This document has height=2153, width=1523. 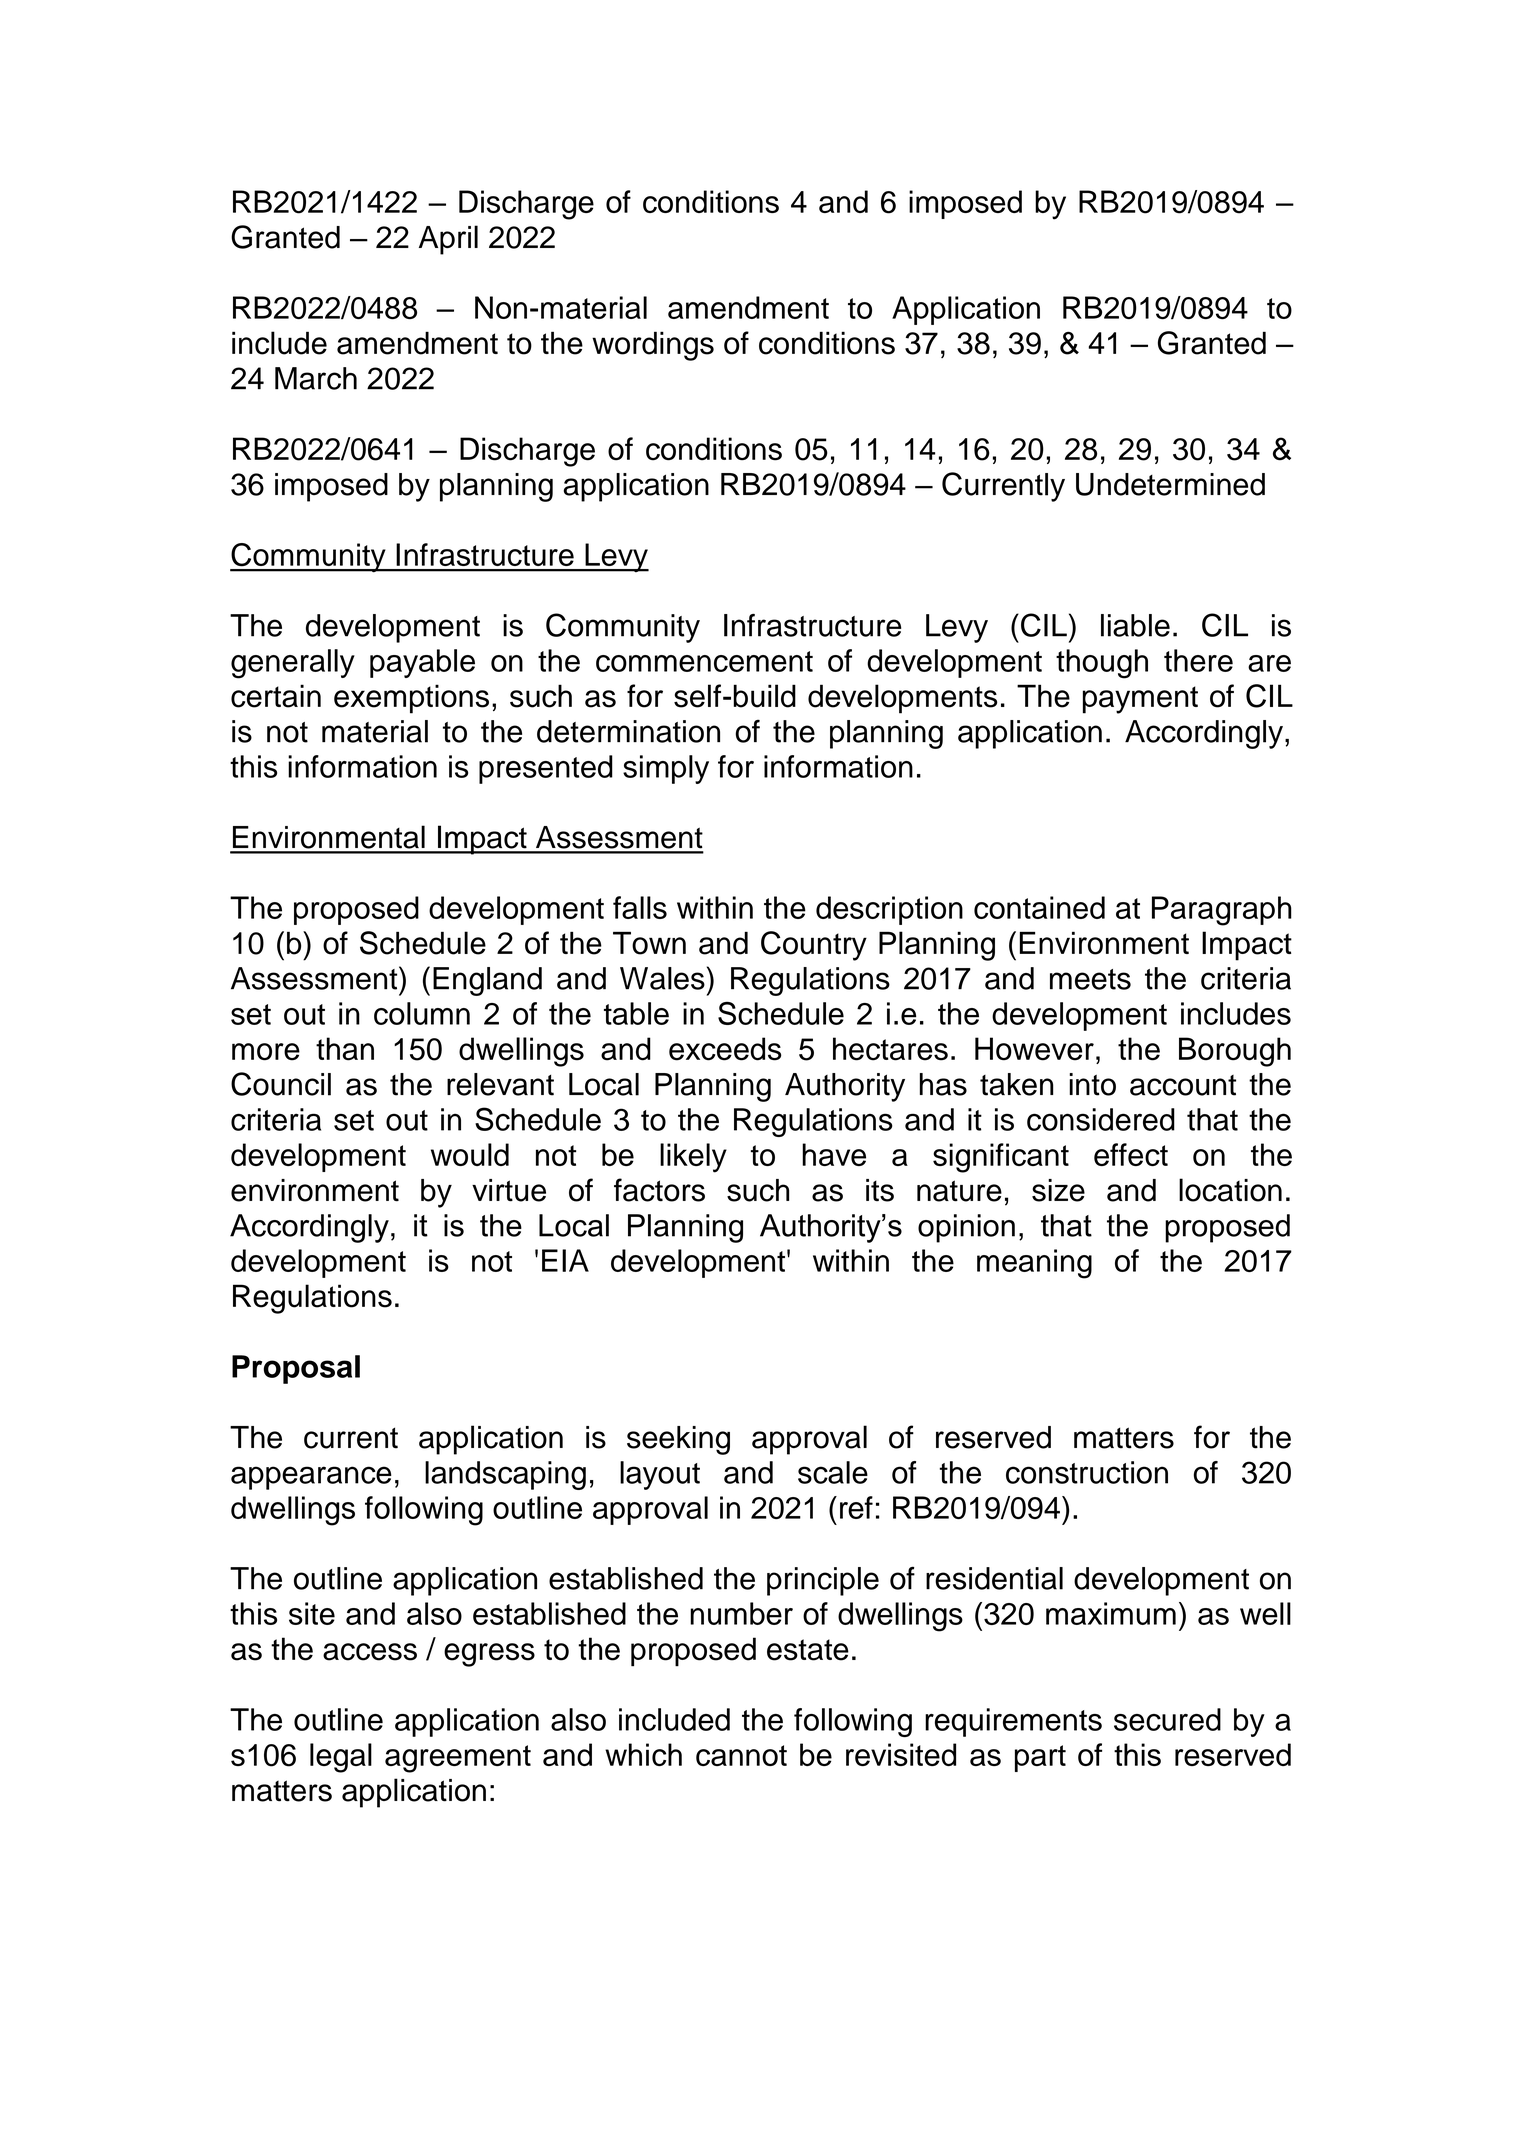 I want to click on legal, so click(x=341, y=1758).
